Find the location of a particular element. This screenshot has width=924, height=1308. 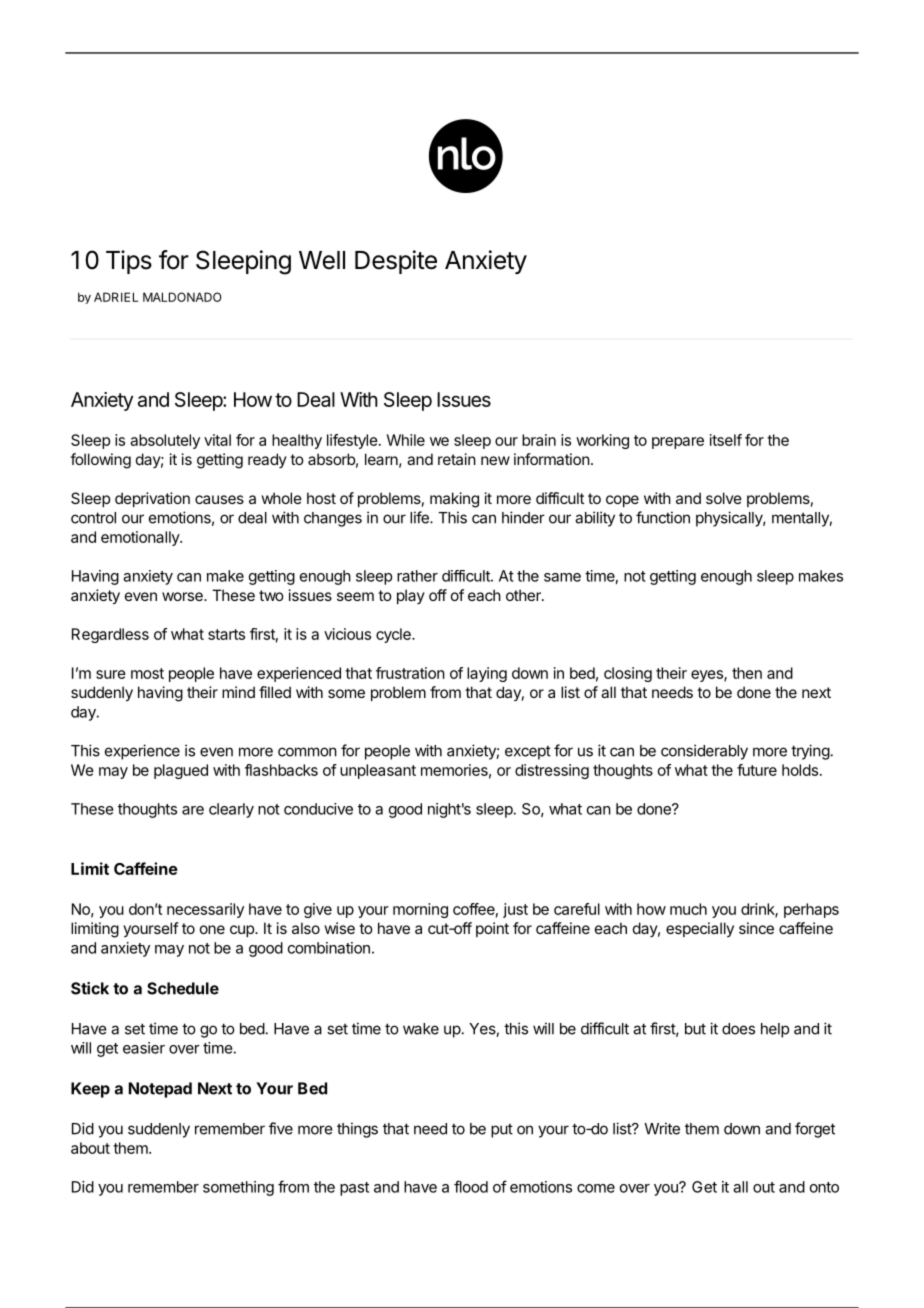

rather is located at coordinates (417, 576).
